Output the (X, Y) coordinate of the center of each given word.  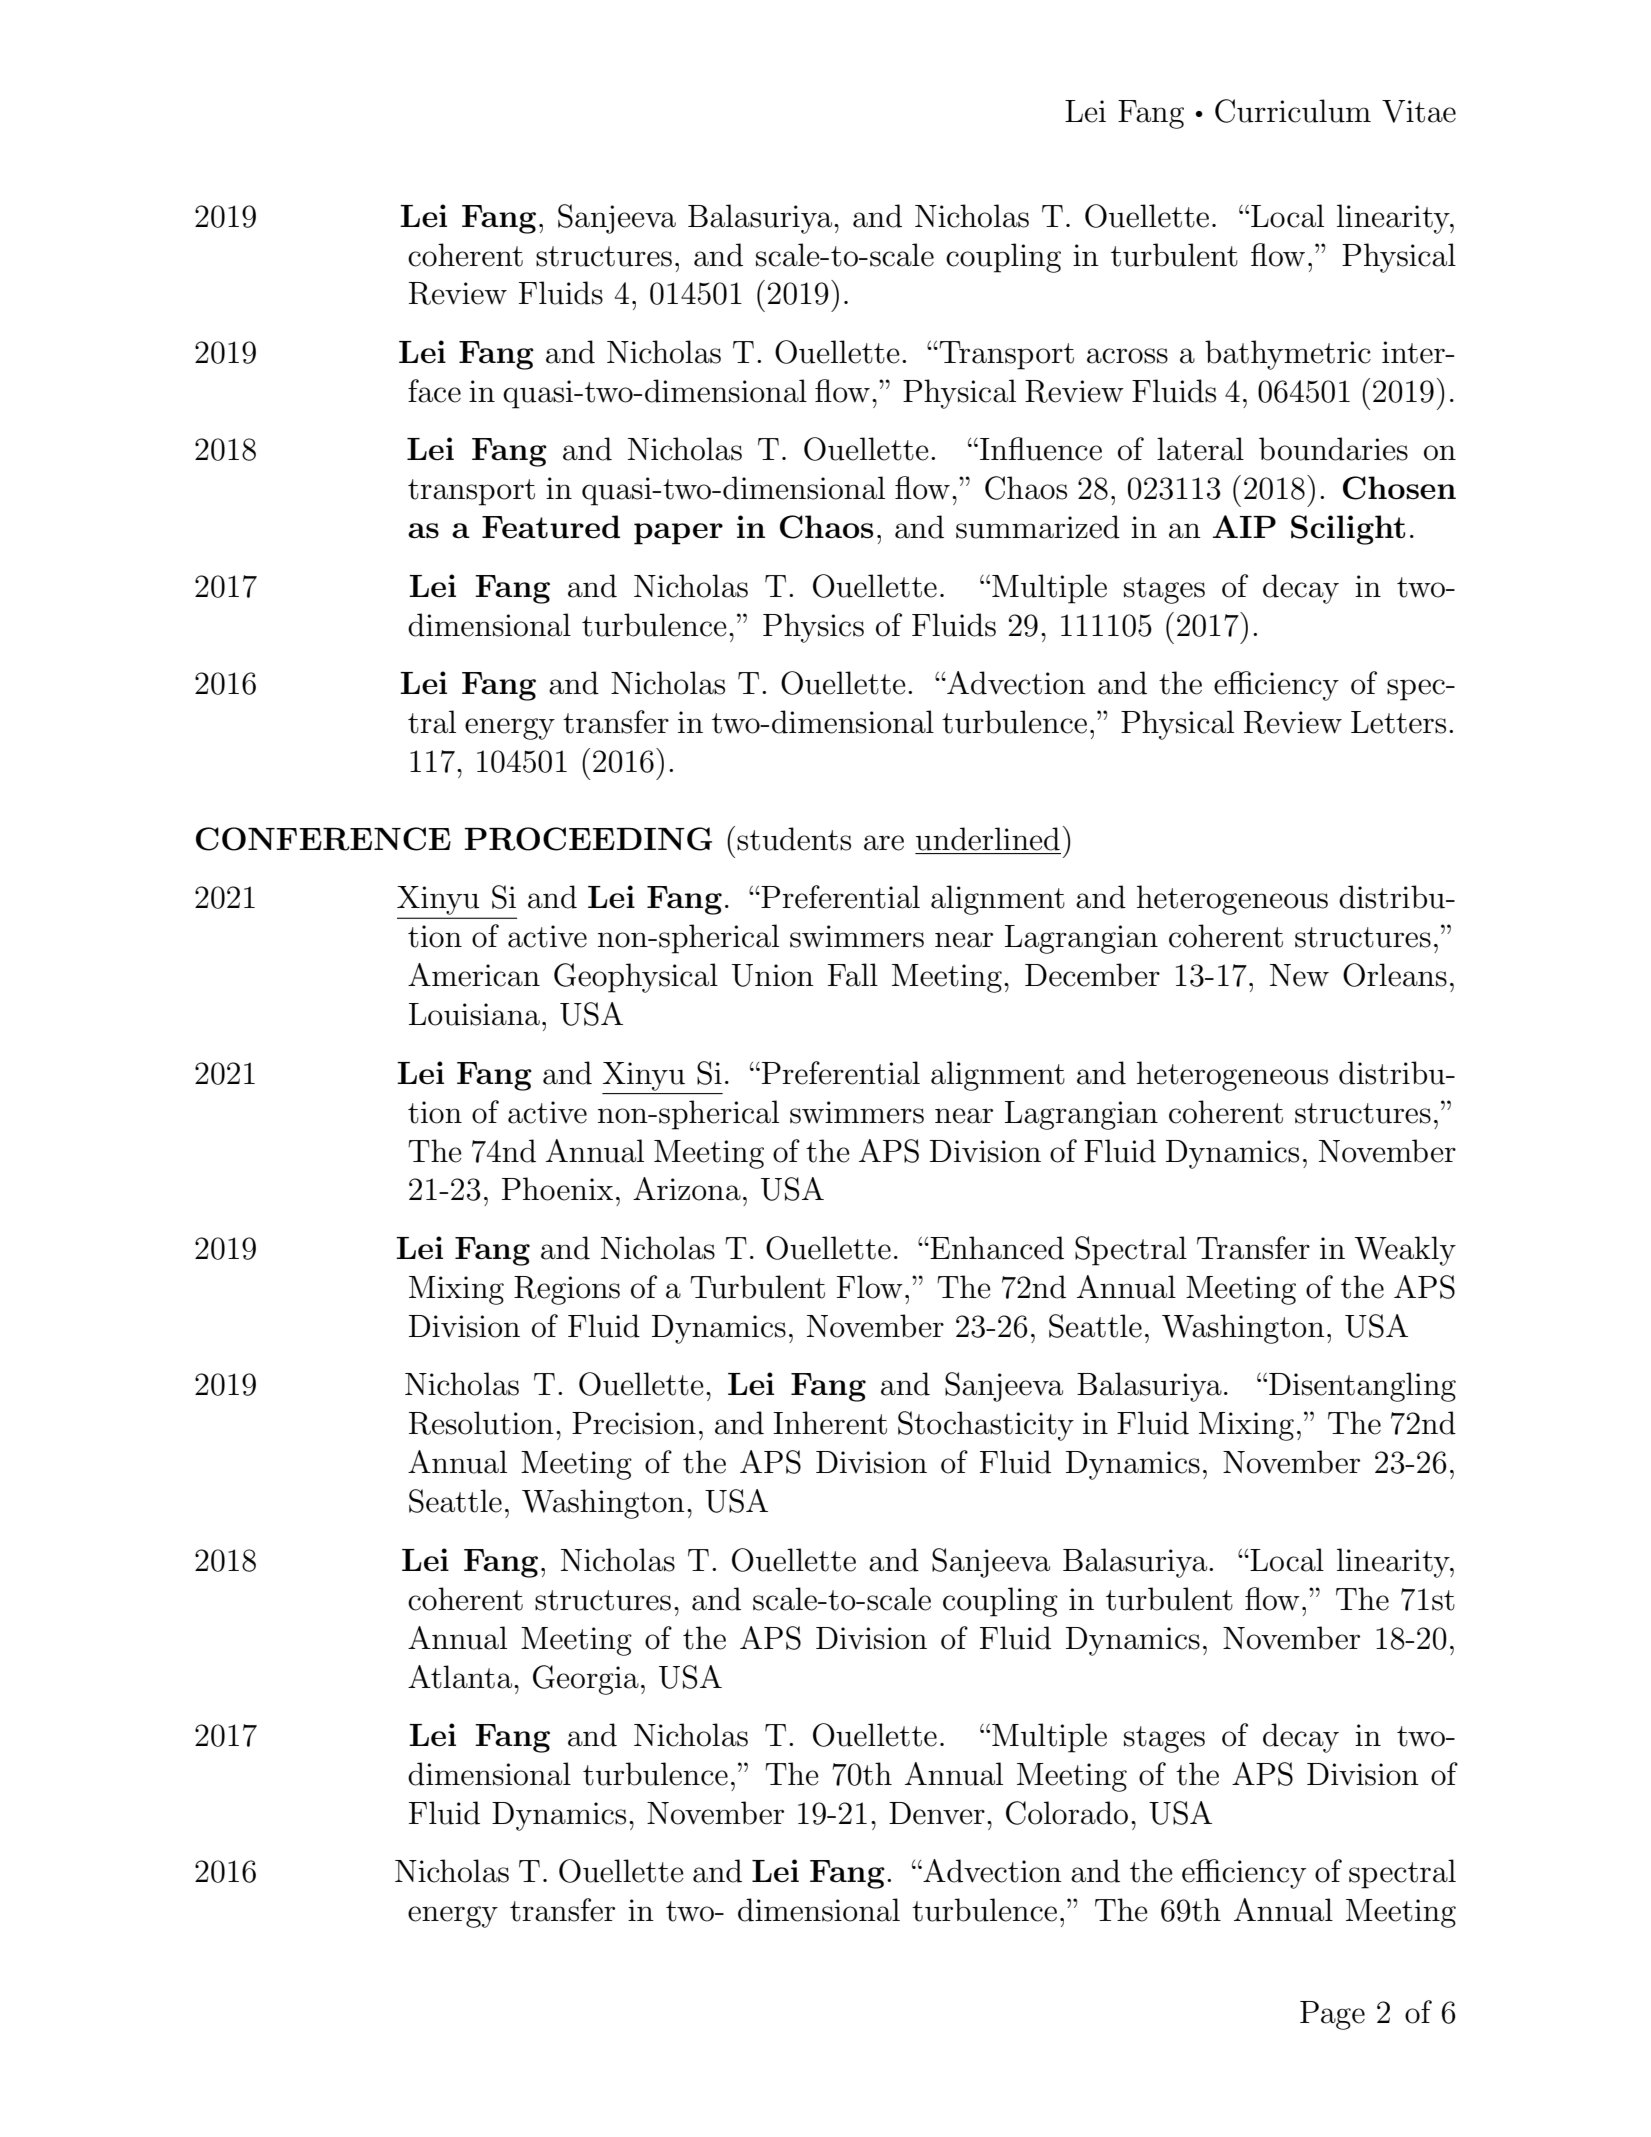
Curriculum (1293, 111)
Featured (551, 527)
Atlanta (461, 1677)
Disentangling (1362, 1387)
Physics (813, 628)
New (1299, 975)
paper (678, 534)
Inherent (830, 1423)
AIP (1244, 526)
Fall (853, 975)
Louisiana (474, 1014)
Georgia (586, 1680)
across (1127, 356)
